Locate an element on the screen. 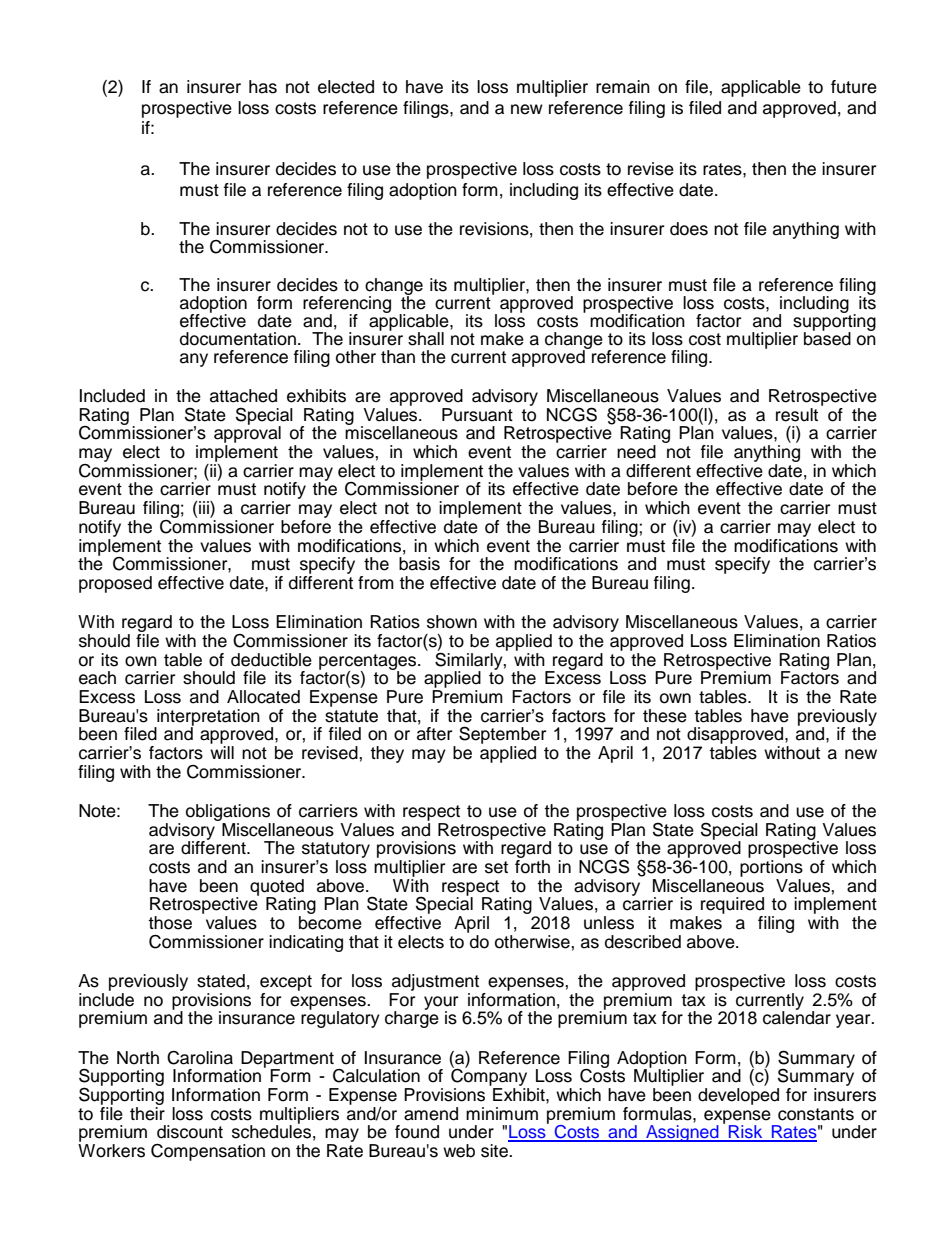  discount is located at coordinates (190, 1132).
